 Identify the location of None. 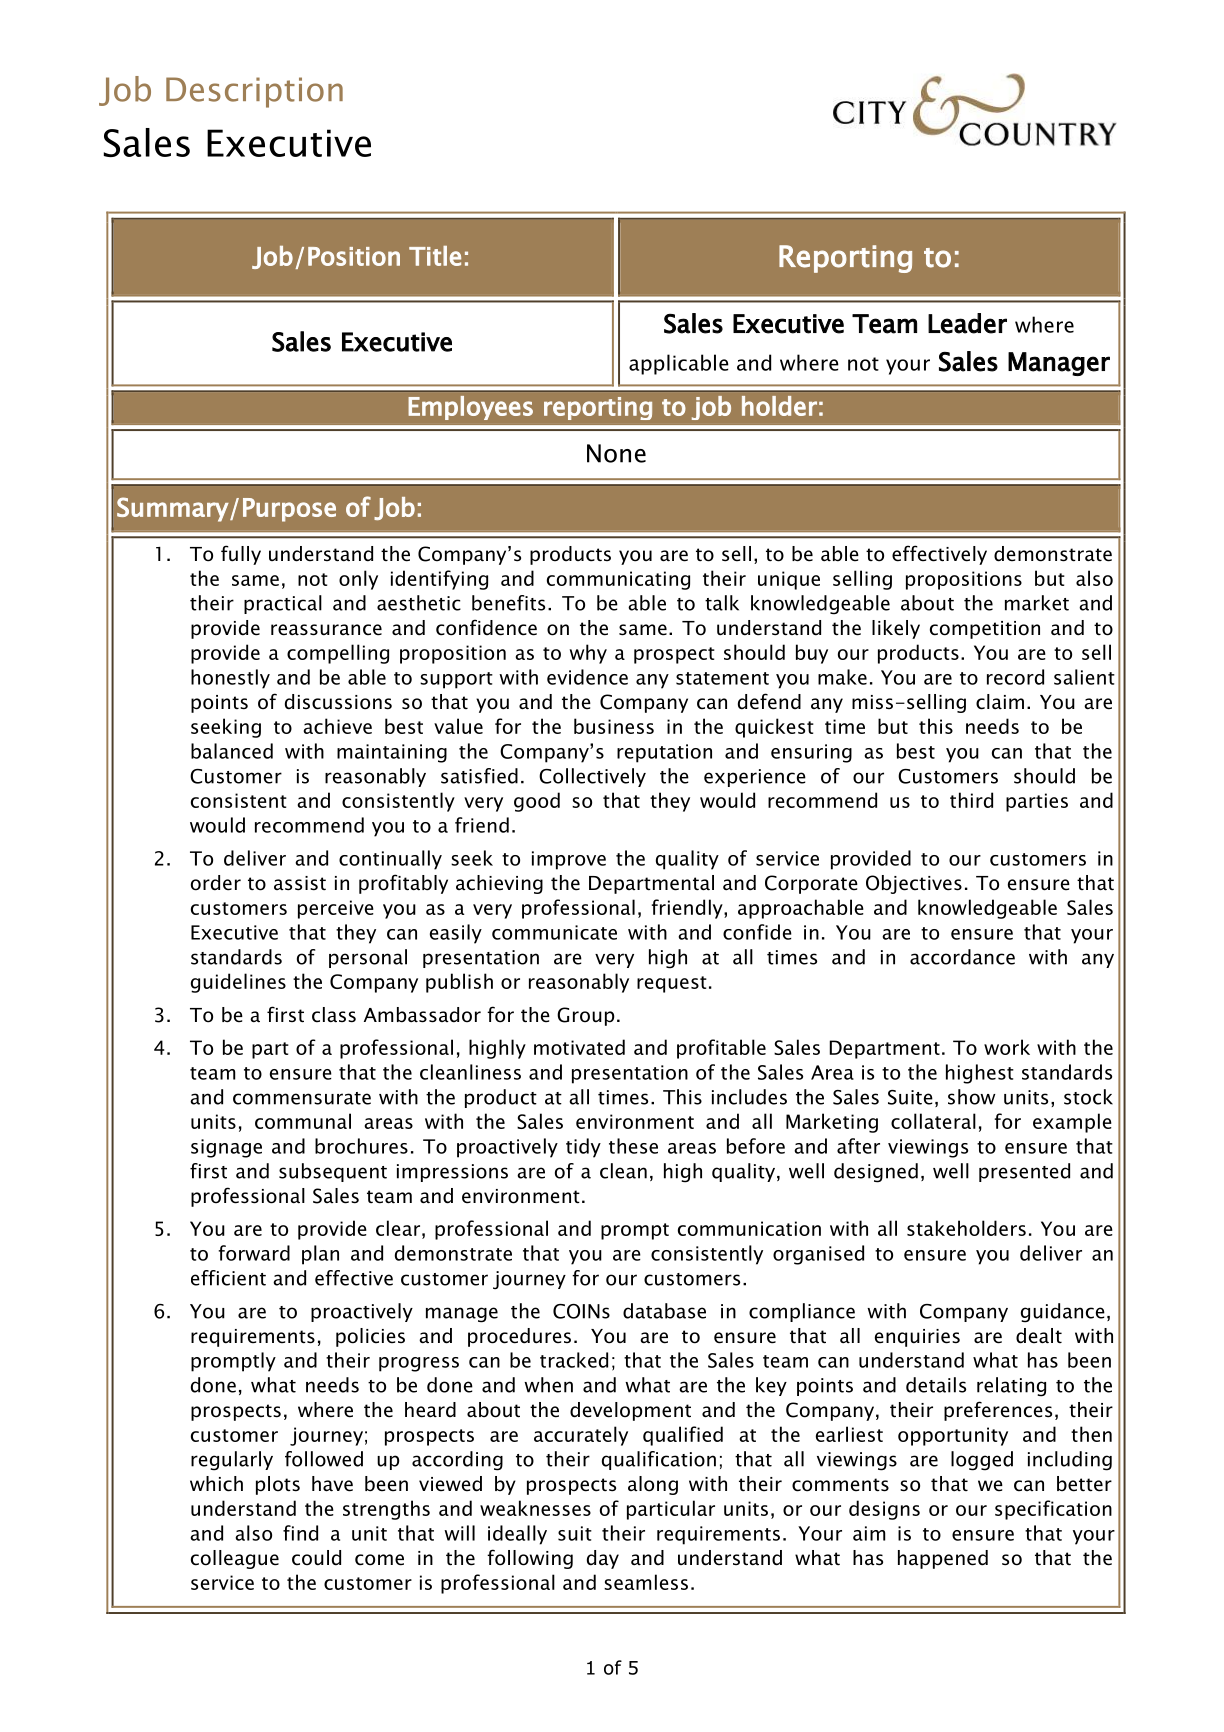
(616, 453).
